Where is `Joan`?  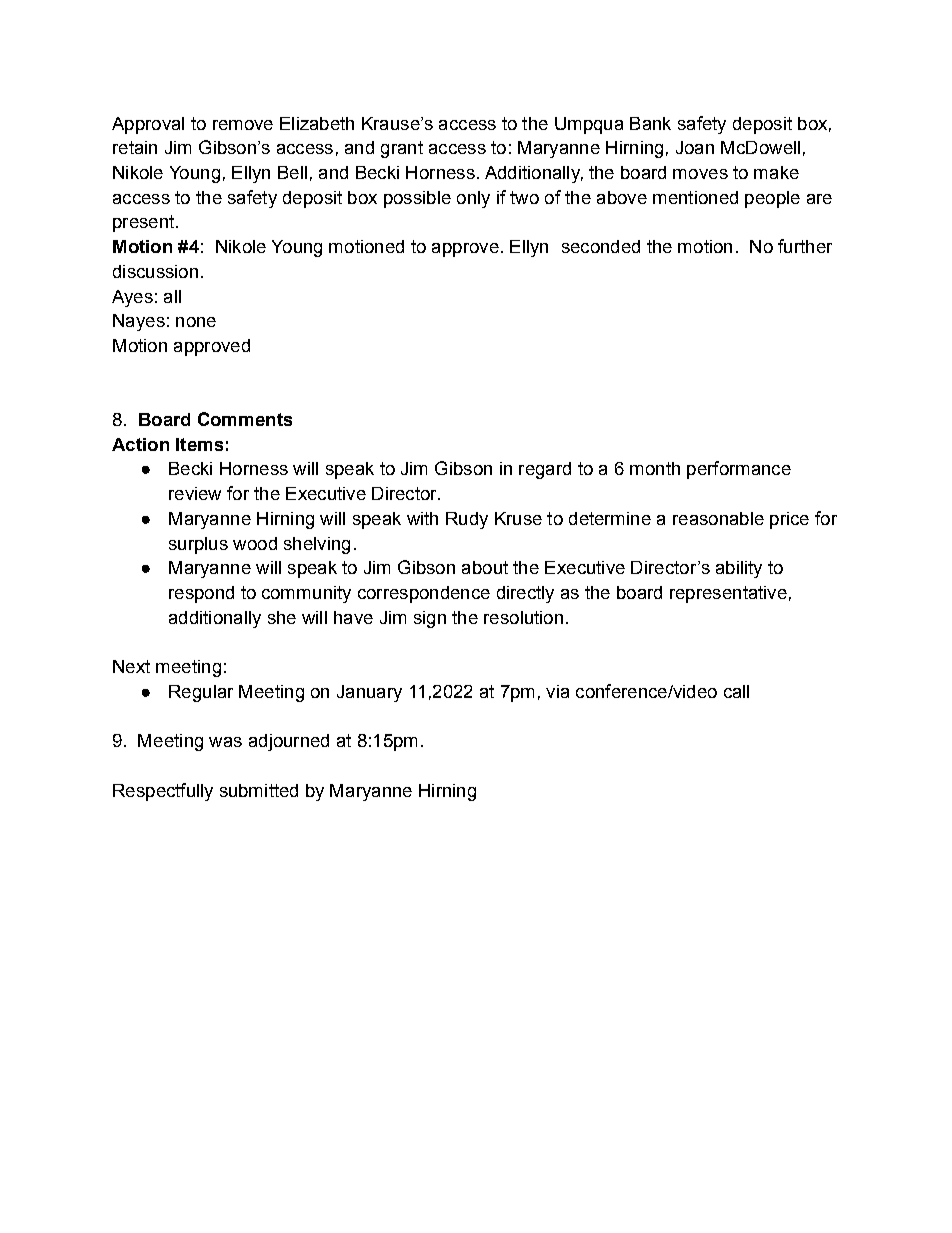
Joan is located at coordinates (695, 147).
